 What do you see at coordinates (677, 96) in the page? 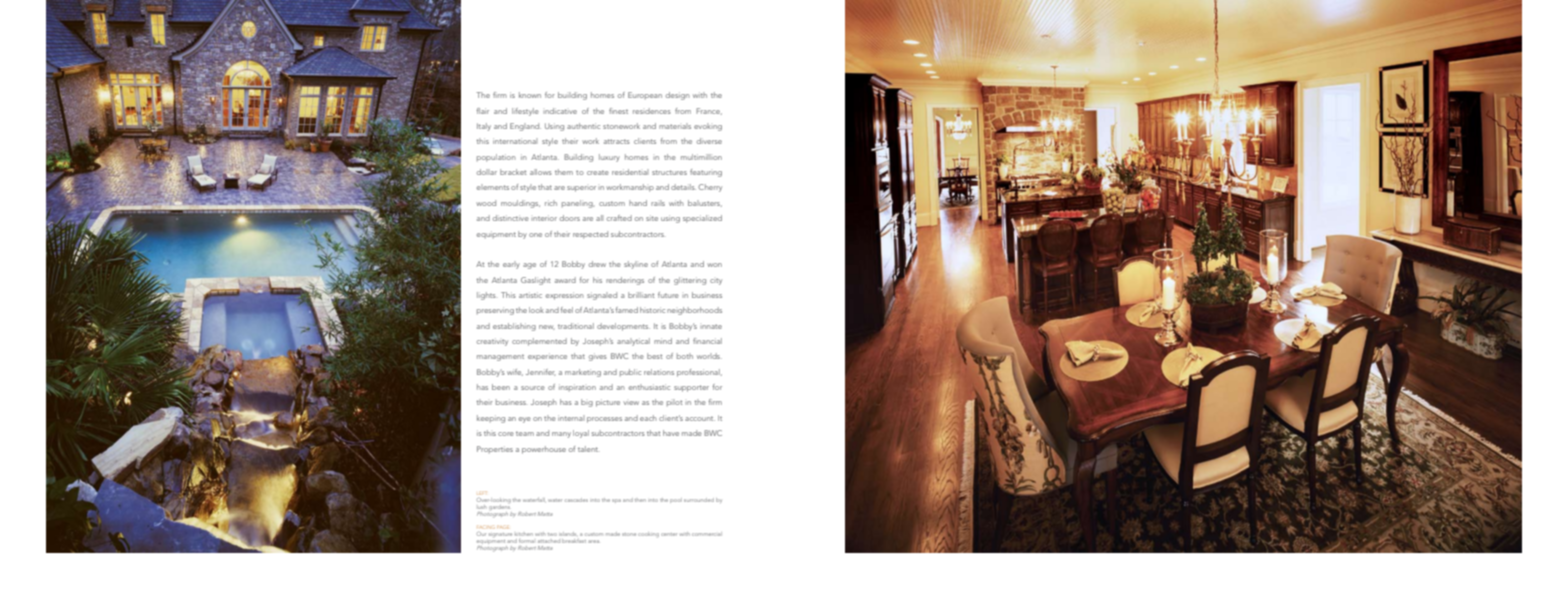
I see `design` at bounding box center [677, 96].
